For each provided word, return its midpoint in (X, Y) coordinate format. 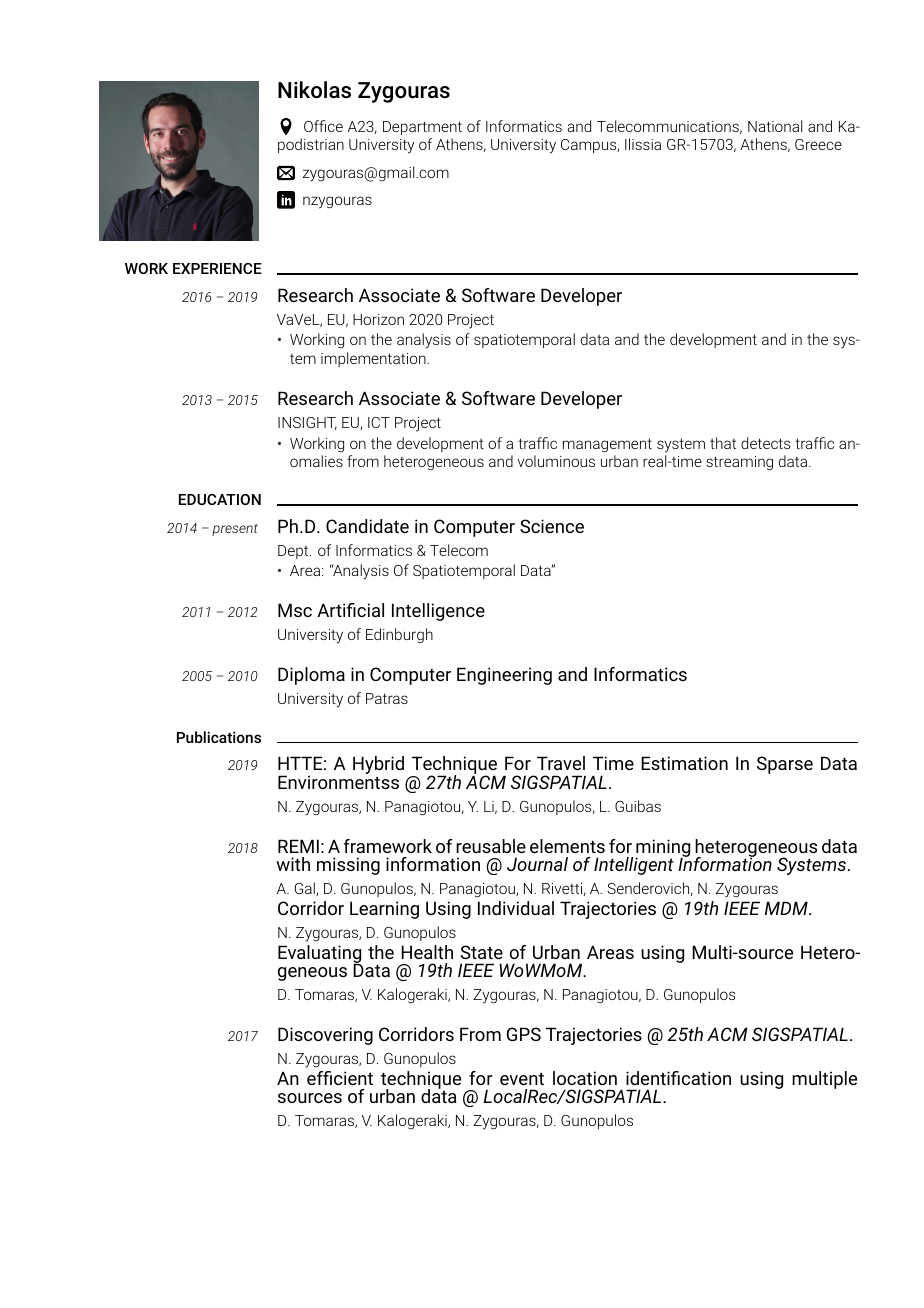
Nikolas (314, 90)
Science (552, 526)
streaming (739, 463)
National (775, 126)
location (585, 1078)
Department (422, 128)
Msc (295, 610)
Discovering (325, 1036)
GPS (524, 1034)
